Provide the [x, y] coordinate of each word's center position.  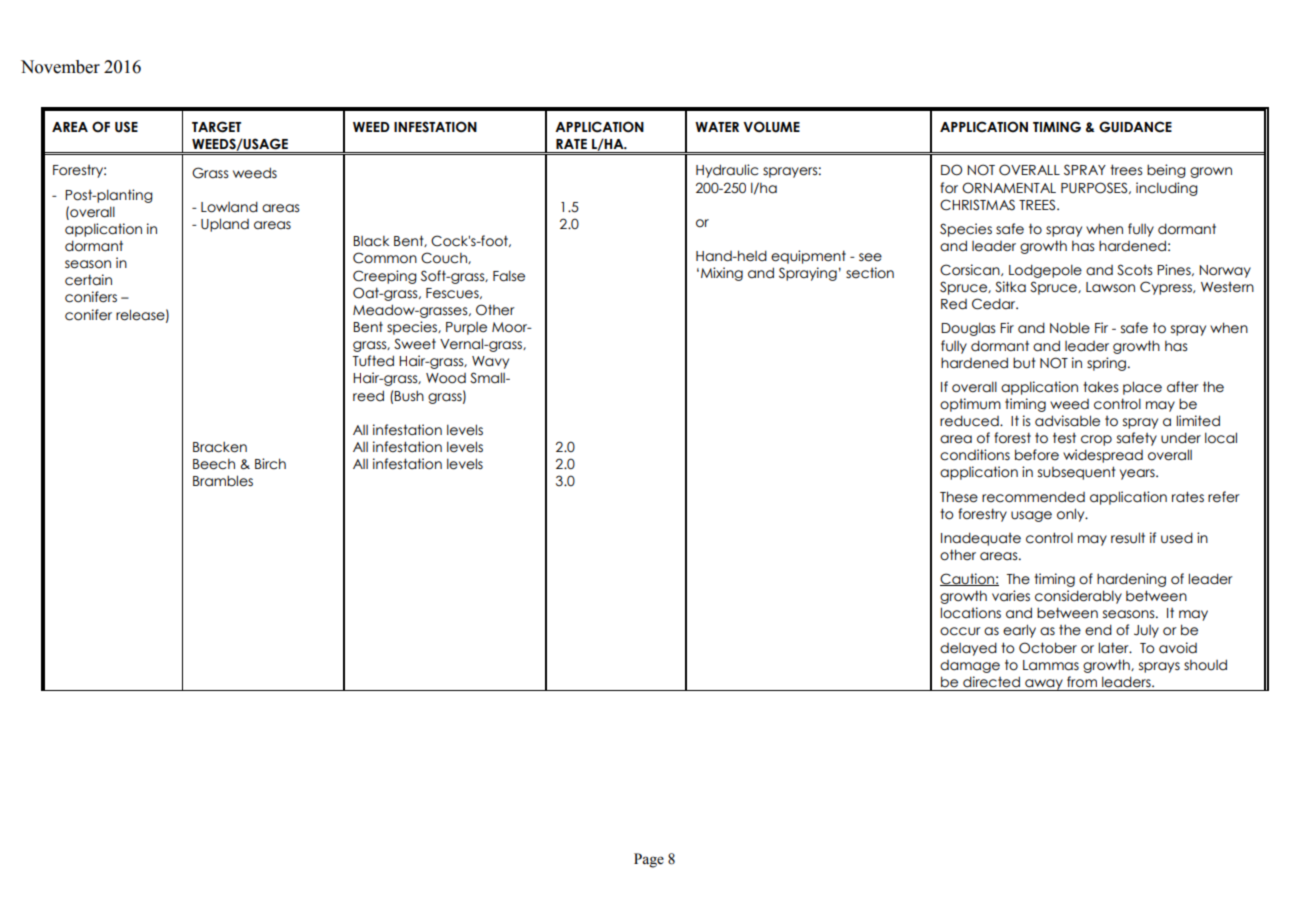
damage [970, 666]
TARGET [216, 127]
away [1044, 685]
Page [649, 860]
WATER [717, 127]
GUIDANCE [1135, 127]
